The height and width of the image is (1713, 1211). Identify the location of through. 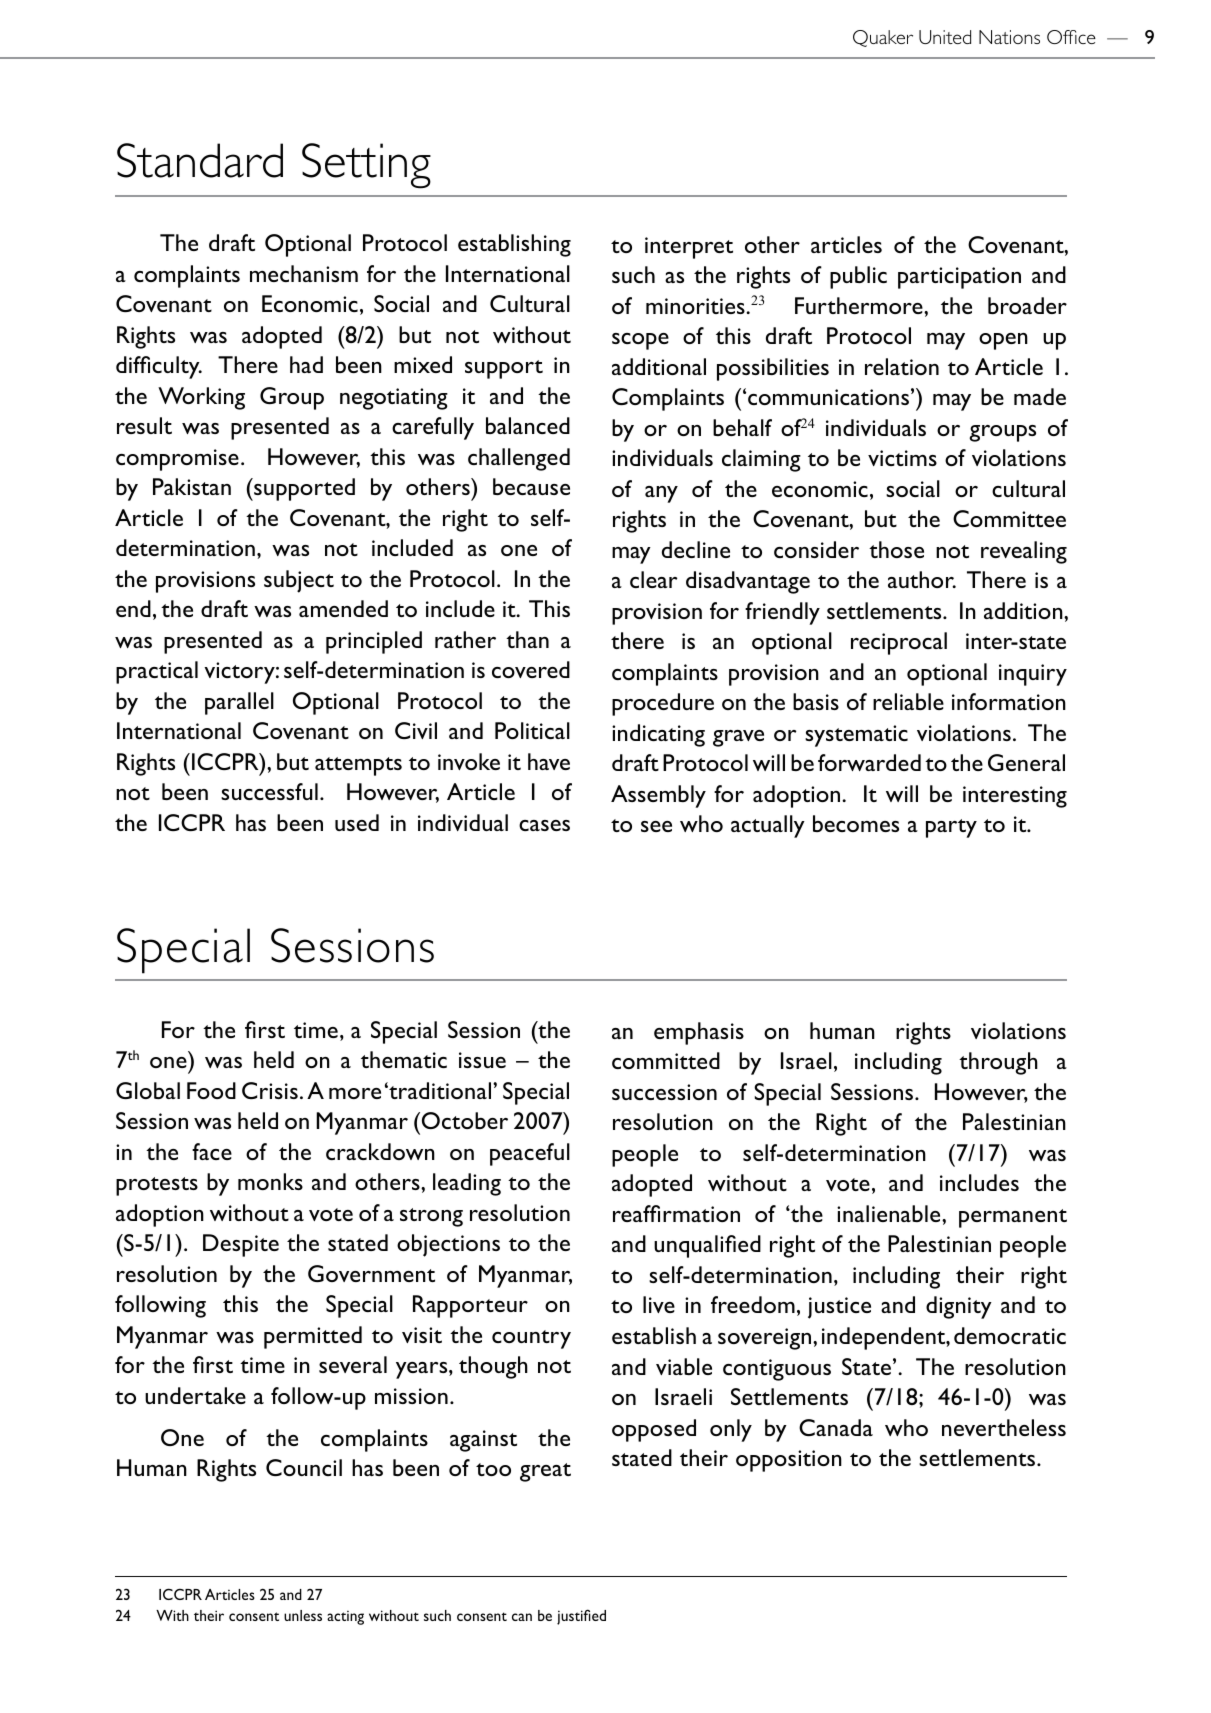
(998, 1063).
